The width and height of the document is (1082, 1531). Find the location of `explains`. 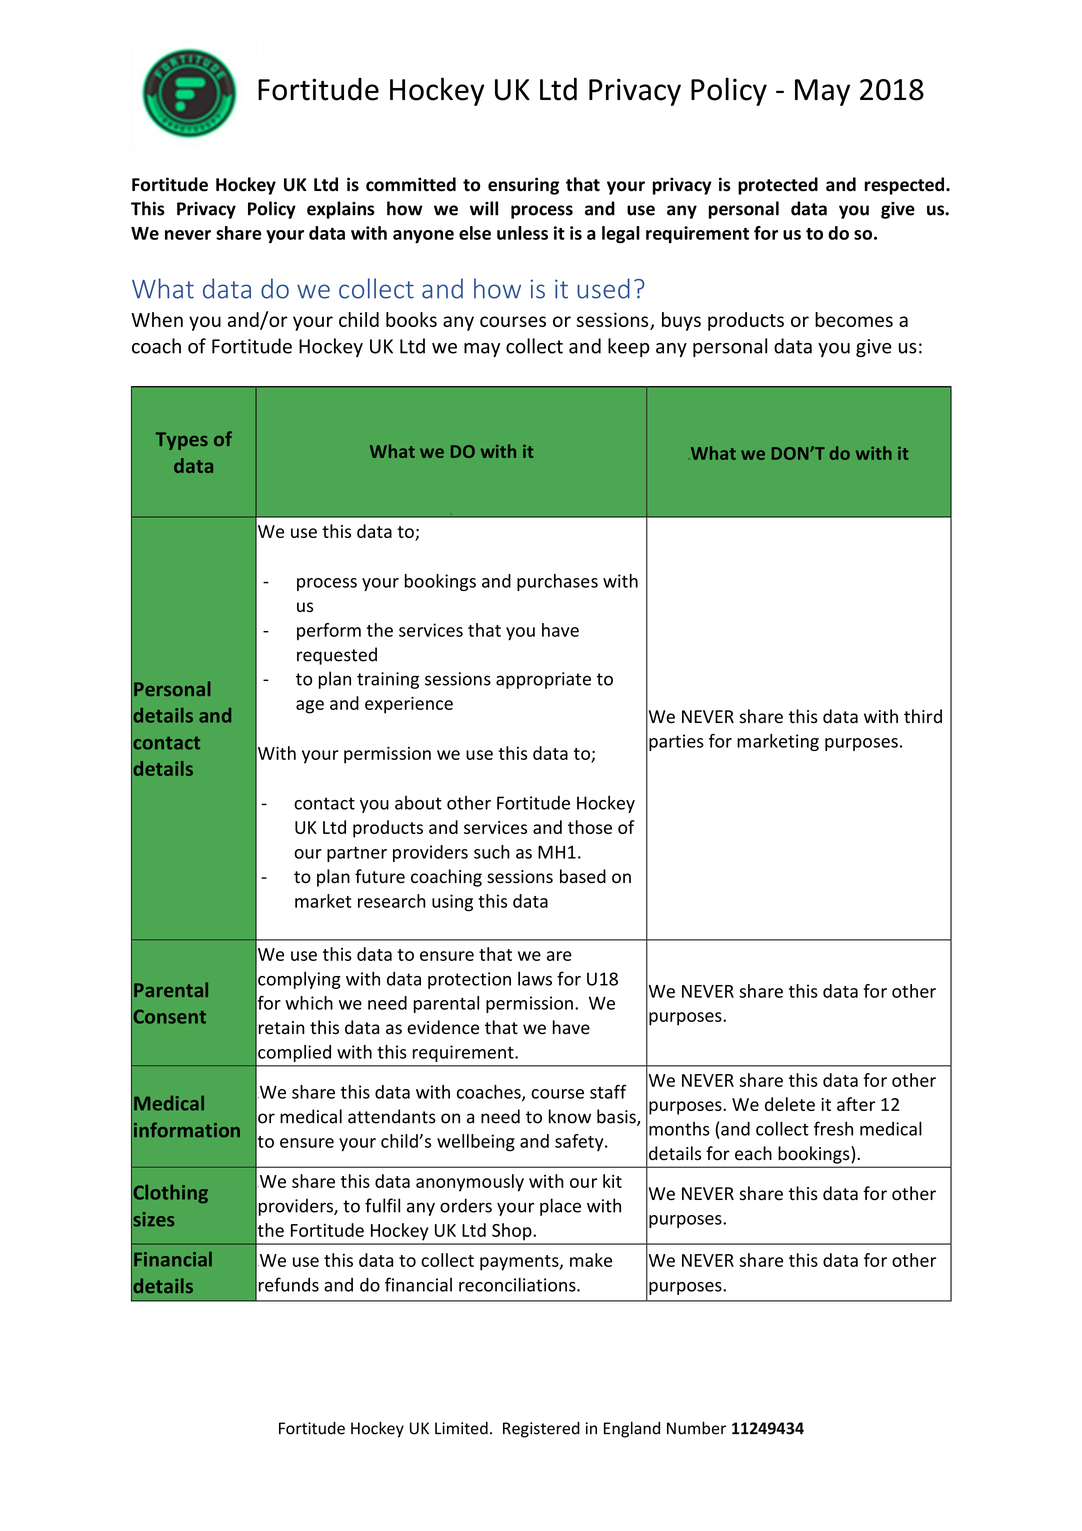

explains is located at coordinates (341, 210).
